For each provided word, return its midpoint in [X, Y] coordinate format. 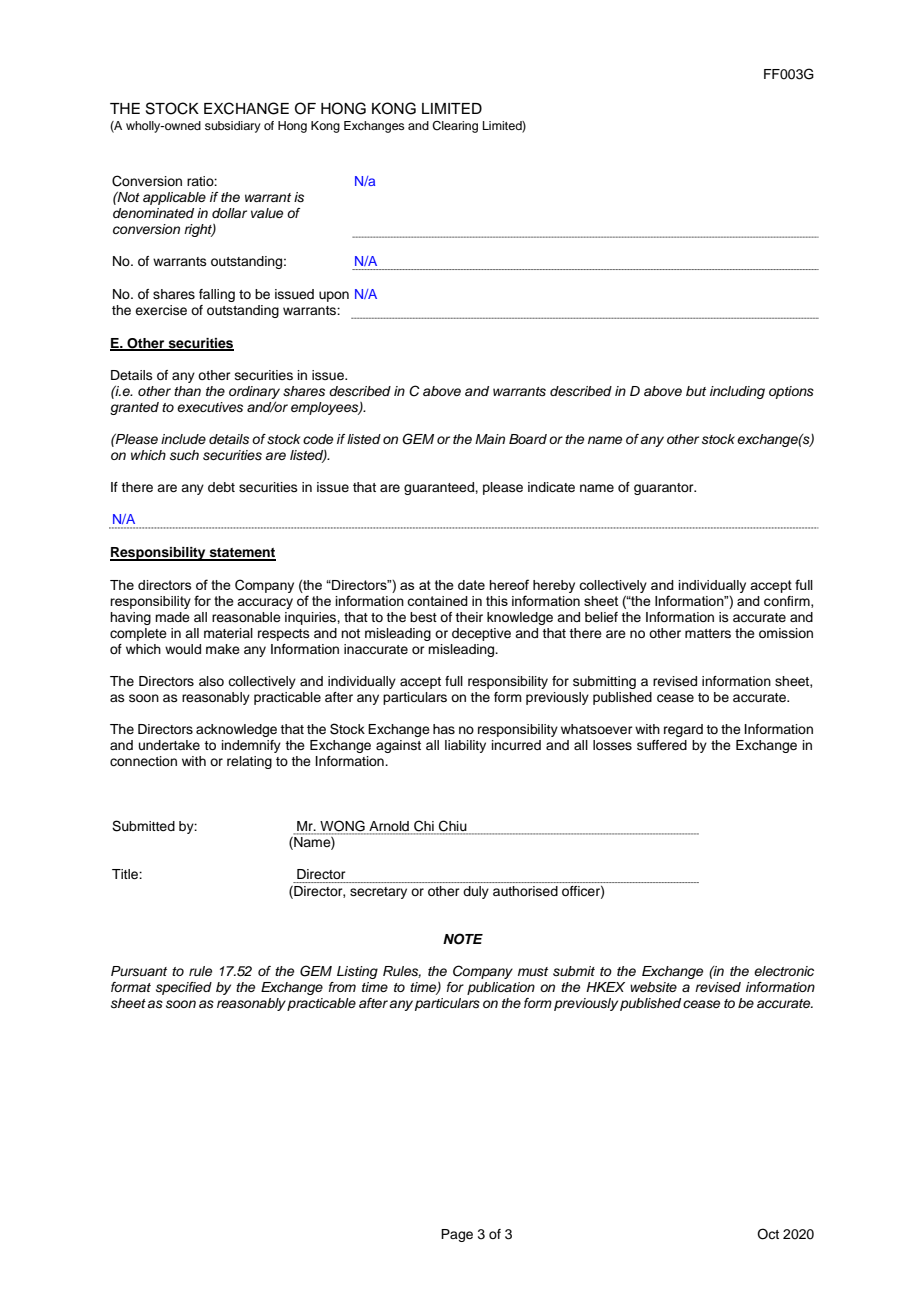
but [696, 391]
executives [210, 407]
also [211, 681]
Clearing [455, 127]
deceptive [481, 634]
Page [457, 1235]
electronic [784, 971]
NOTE [463, 939]
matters [708, 633]
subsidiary [233, 127]
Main [490, 439]
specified [184, 988]
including [737, 392]
